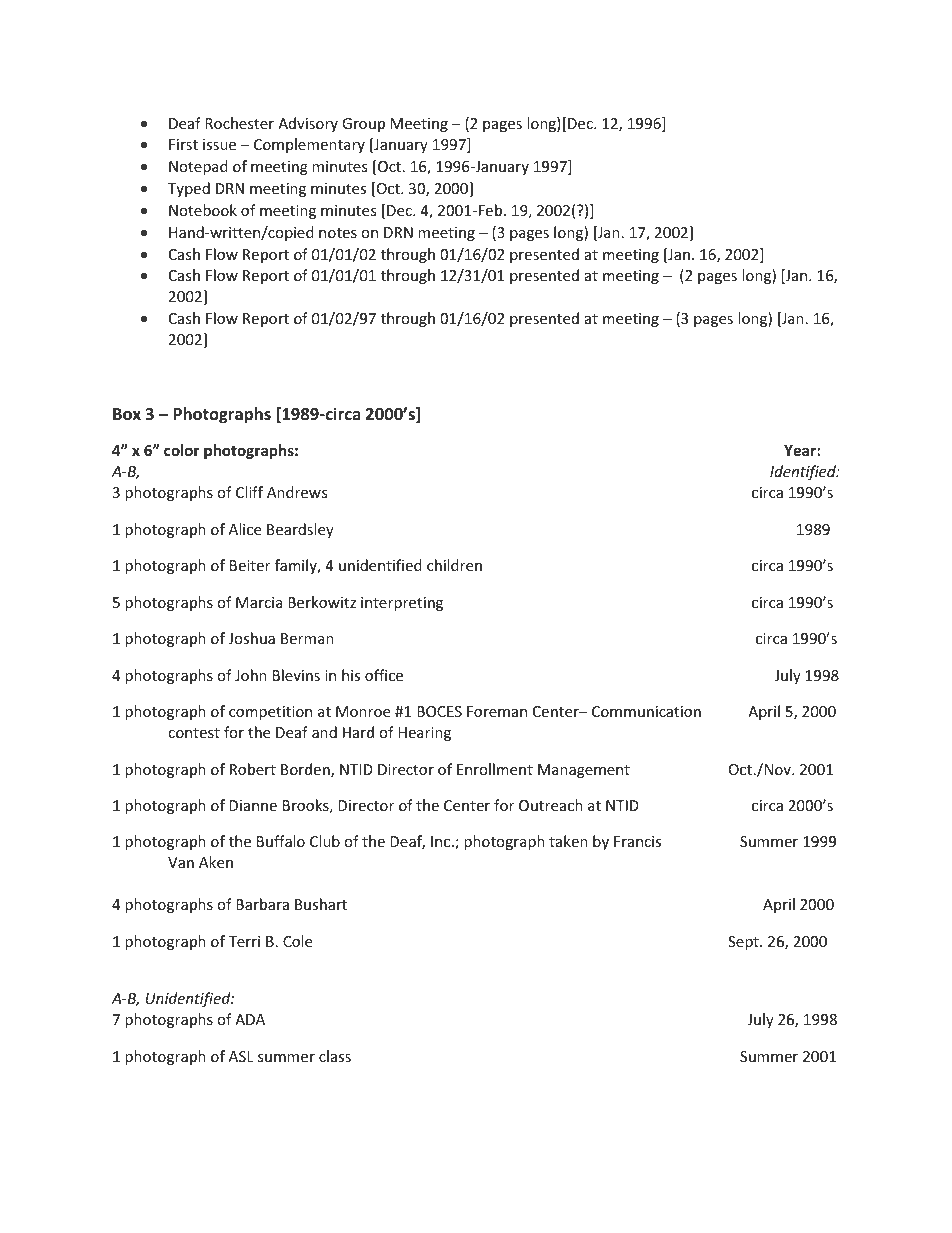 This image has width=952, height=1233. What do you see at coordinates (744, 943) in the image?
I see `Sept` at bounding box center [744, 943].
